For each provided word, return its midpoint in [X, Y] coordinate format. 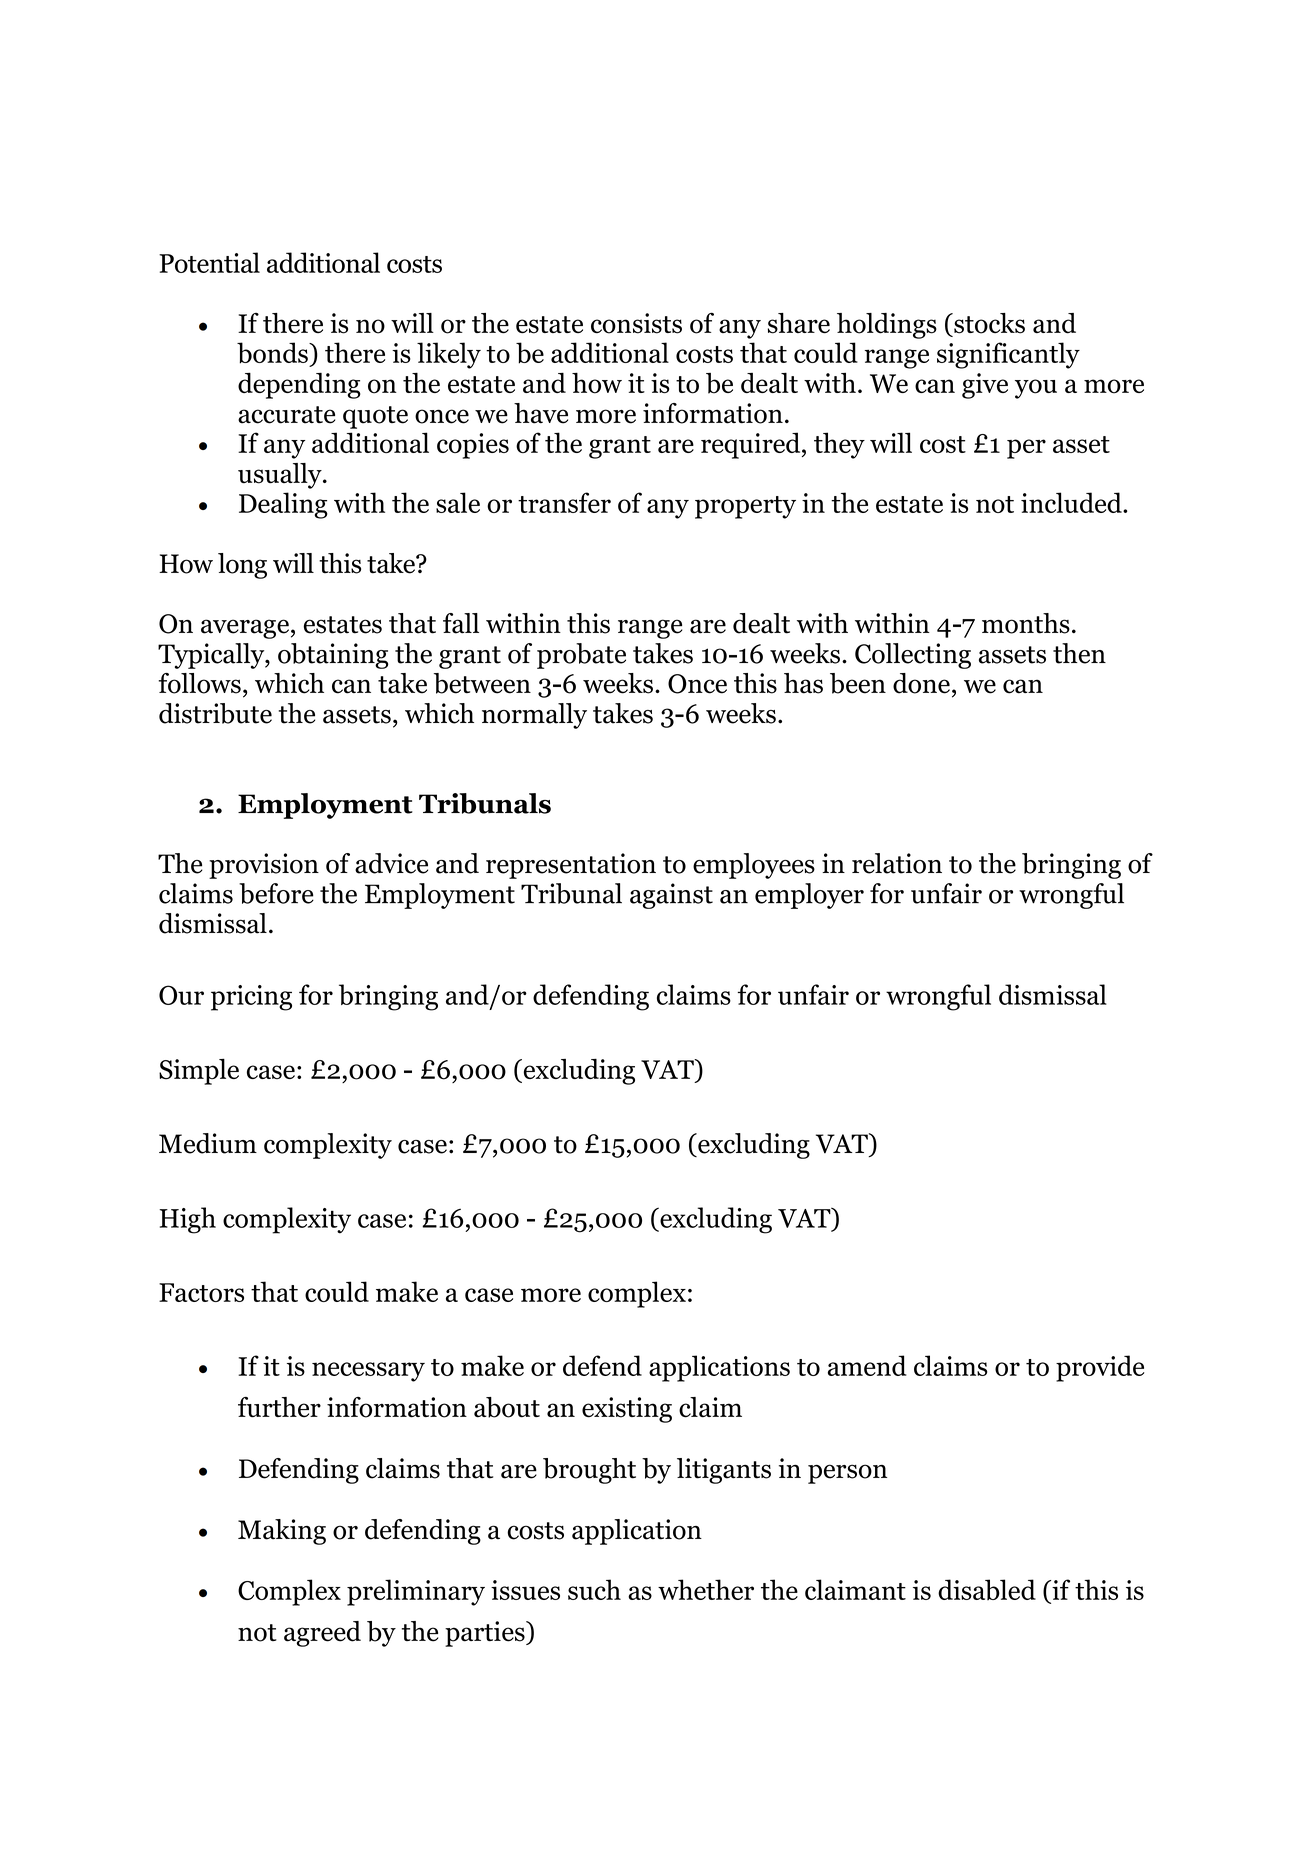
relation [897, 863]
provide [1100, 1368]
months [1026, 623]
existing [627, 1410]
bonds [273, 353]
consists [636, 323]
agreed [322, 1634]
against [671, 896]
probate [581, 656]
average [245, 629]
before [276, 893]
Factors [201, 1292]
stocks [988, 323]
